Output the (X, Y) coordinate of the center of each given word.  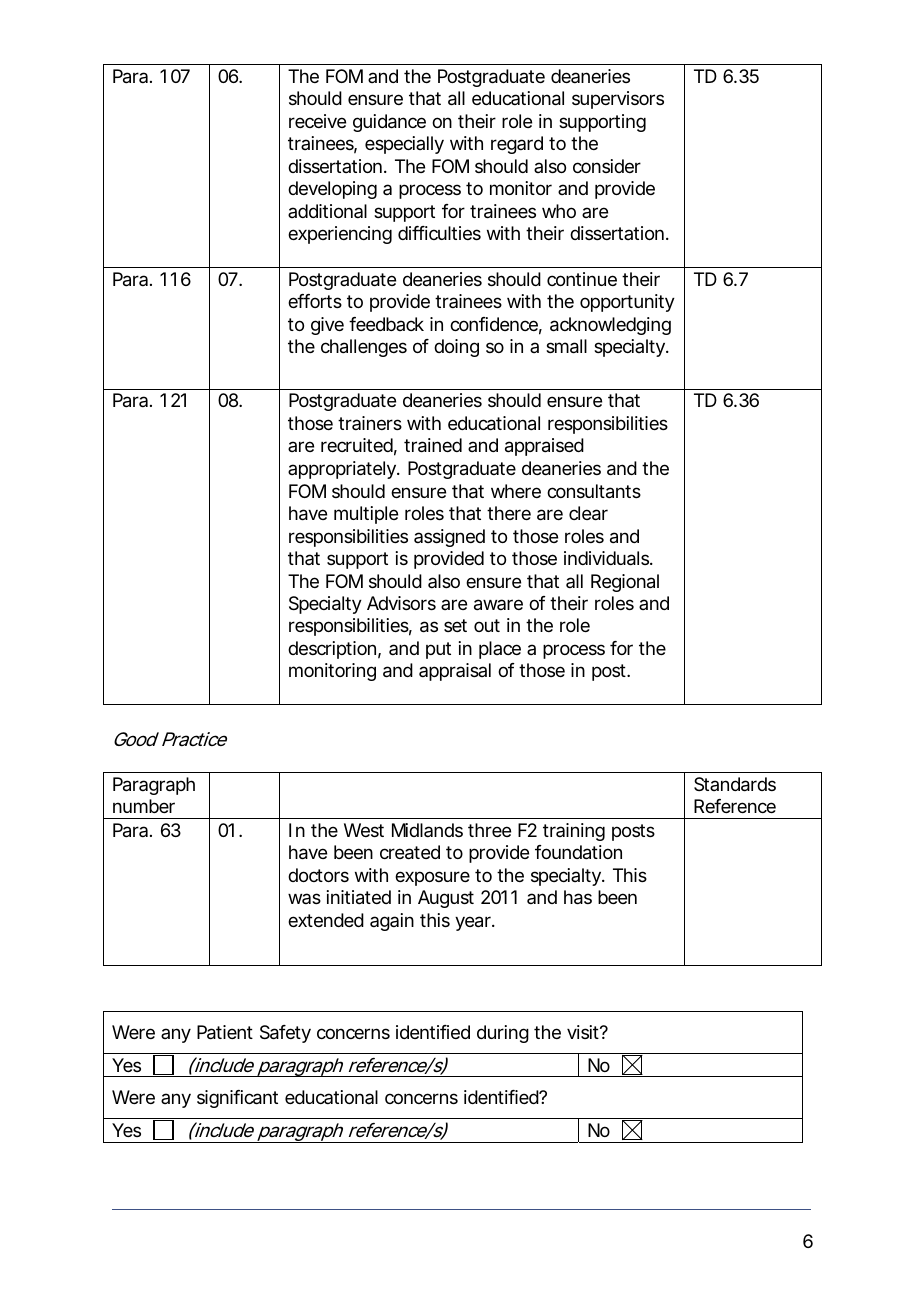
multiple (366, 515)
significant (237, 1099)
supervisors (618, 100)
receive (317, 121)
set (455, 625)
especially (404, 145)
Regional (625, 583)
